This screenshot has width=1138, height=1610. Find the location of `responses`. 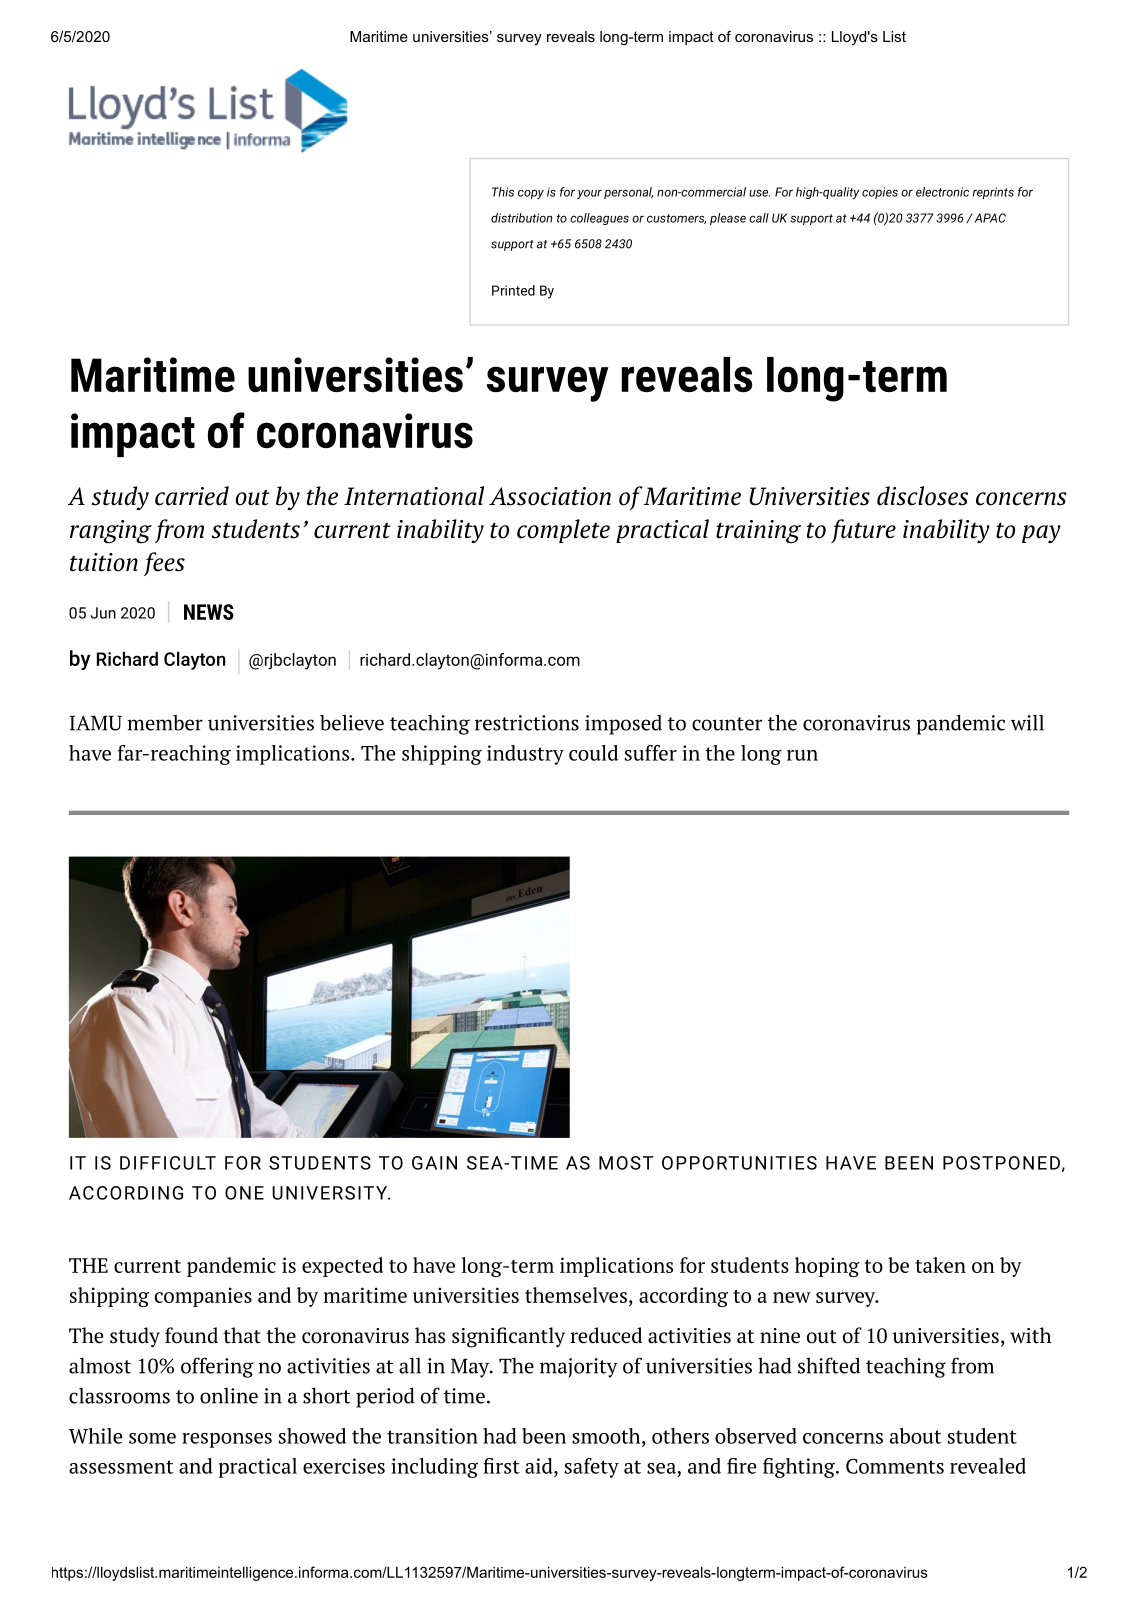

responses is located at coordinates (227, 1440).
